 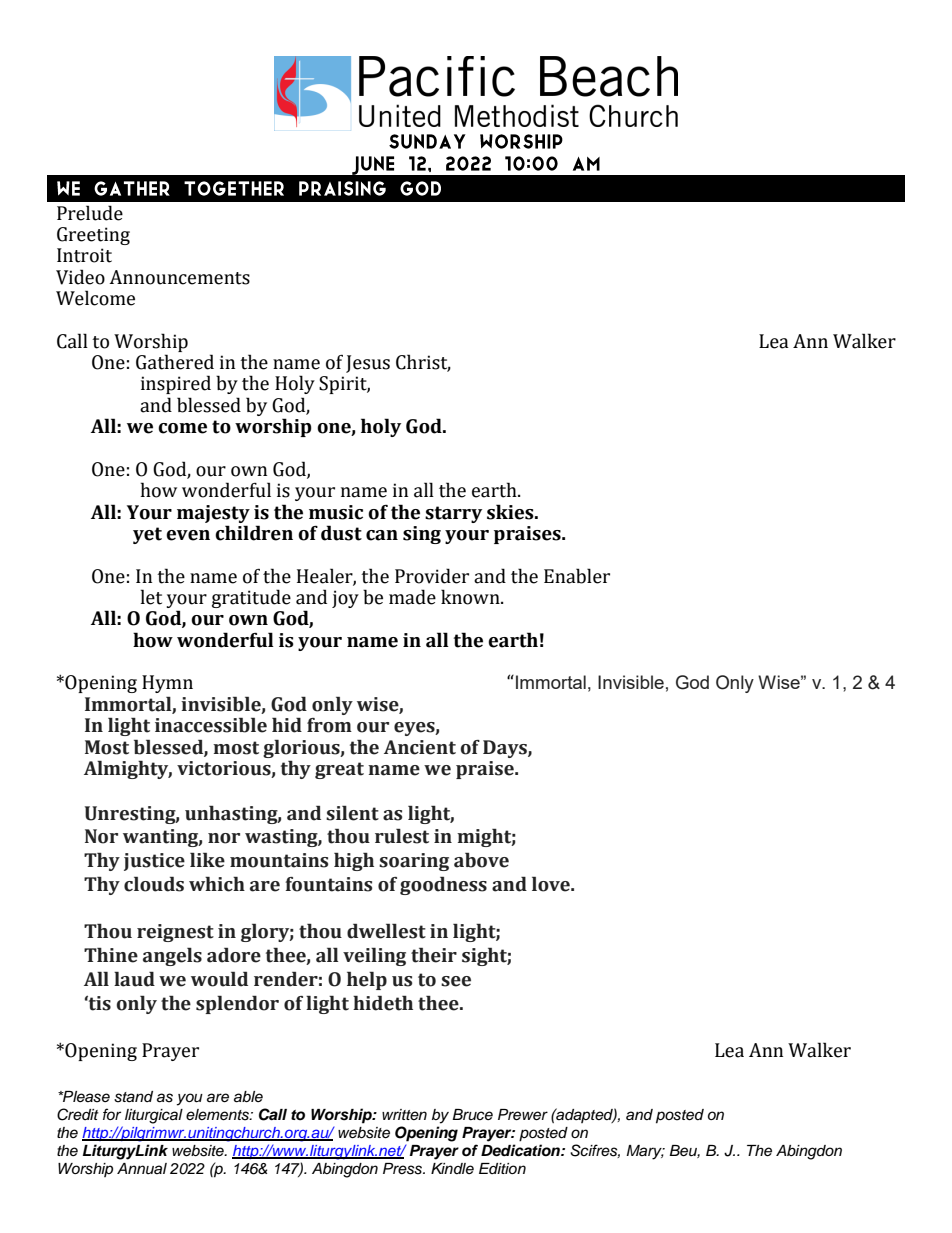 What do you see at coordinates (481, 860) in the page?
I see `above` at bounding box center [481, 860].
